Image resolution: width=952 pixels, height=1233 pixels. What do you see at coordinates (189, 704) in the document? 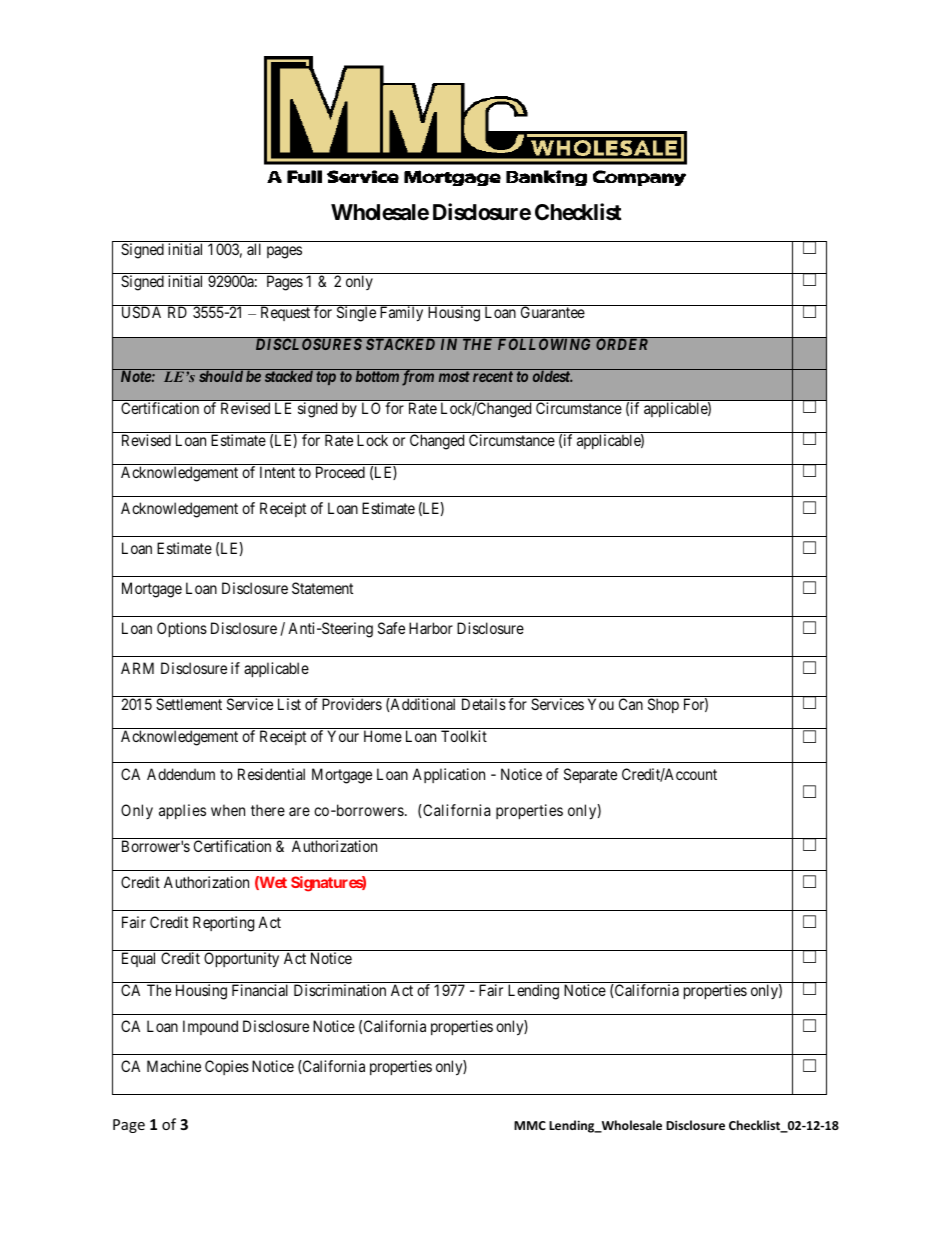
I see `Settlement` at bounding box center [189, 704].
